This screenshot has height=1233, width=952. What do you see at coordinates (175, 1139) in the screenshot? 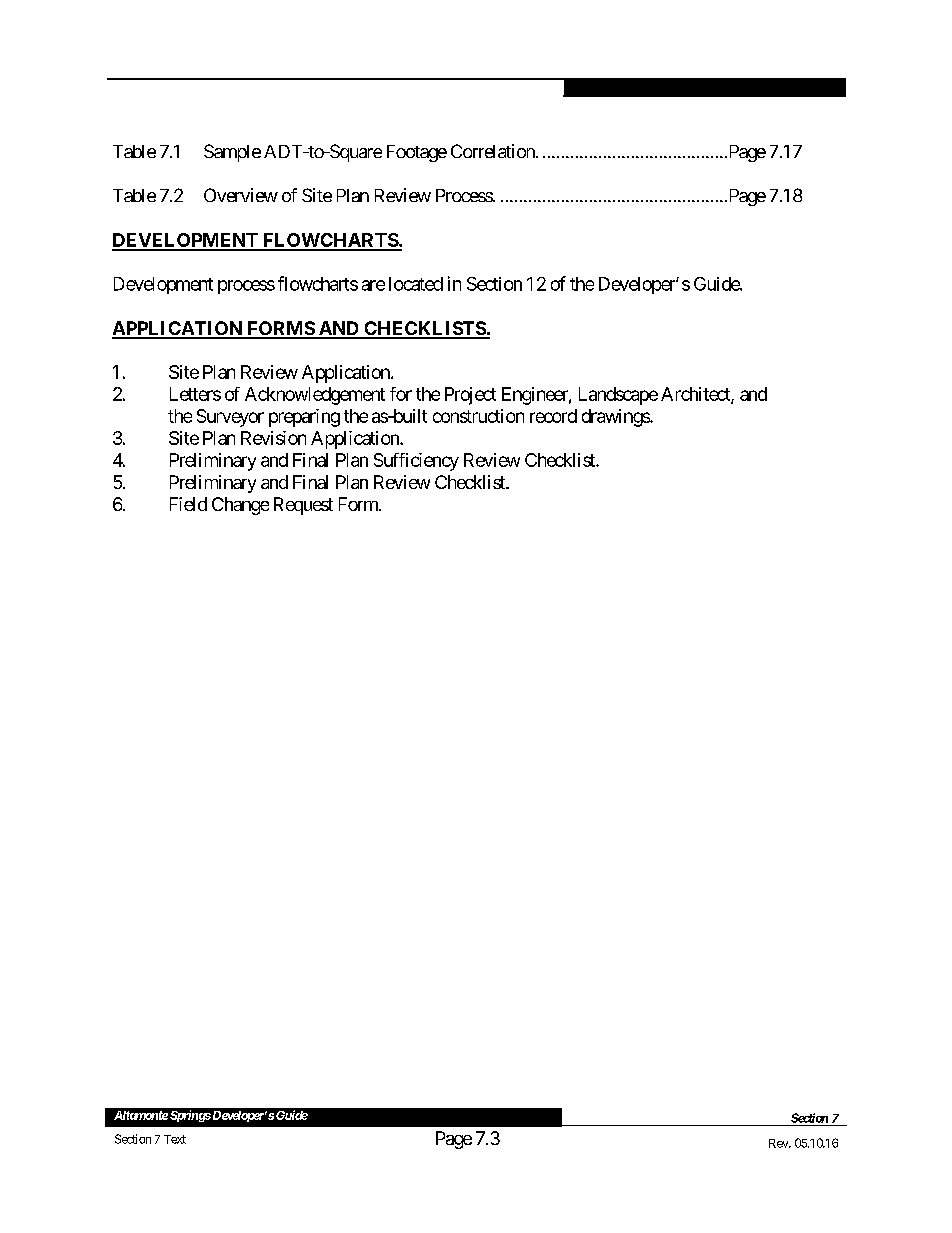
I see `Text` at bounding box center [175, 1139].
